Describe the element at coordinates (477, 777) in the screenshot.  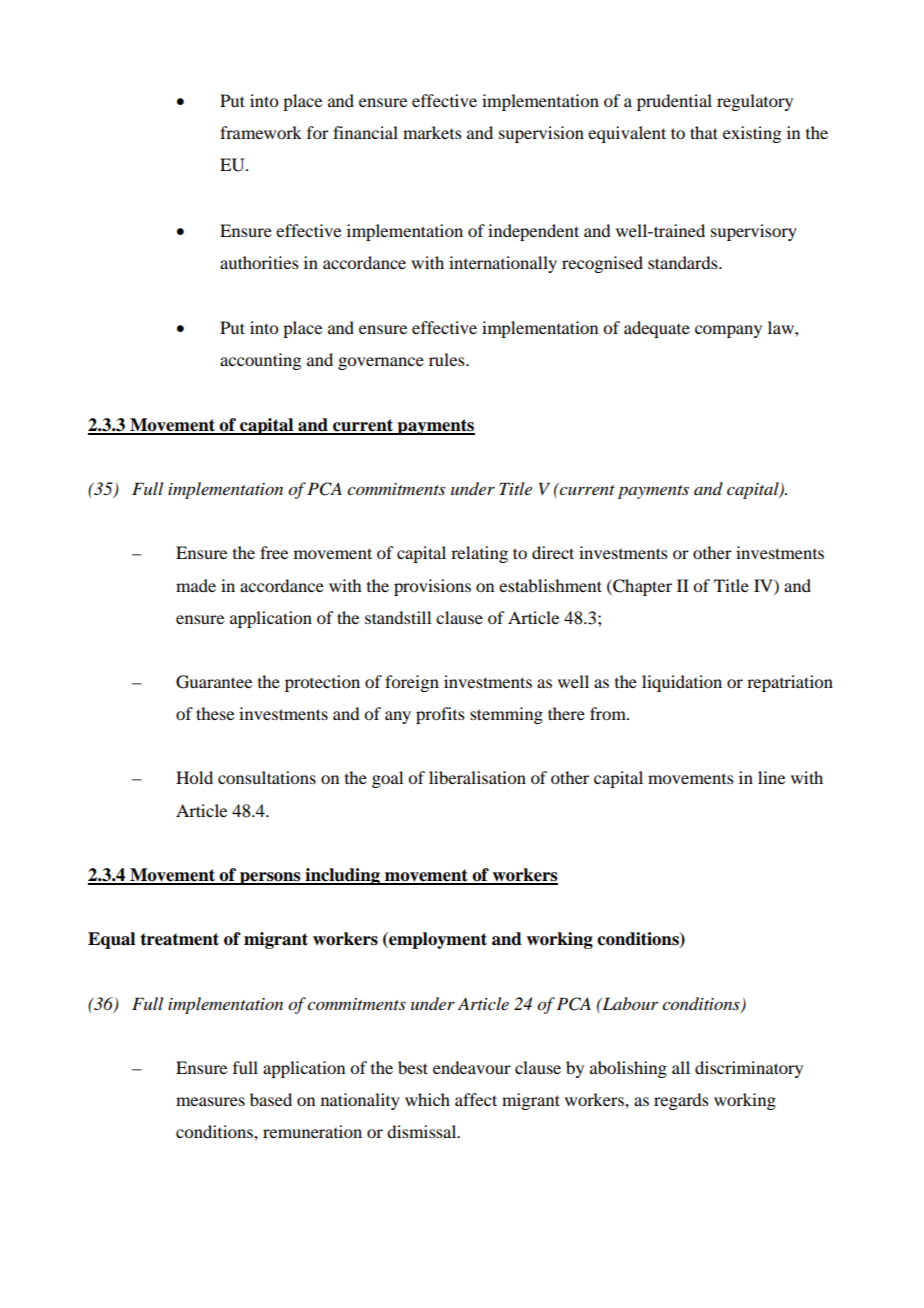
I see `liberalisation` at that location.
